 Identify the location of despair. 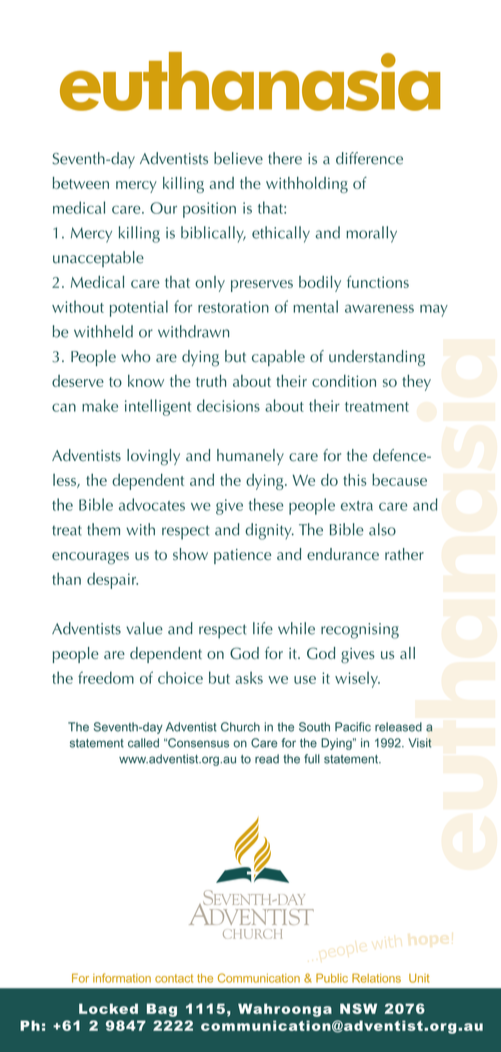
(112, 581).
